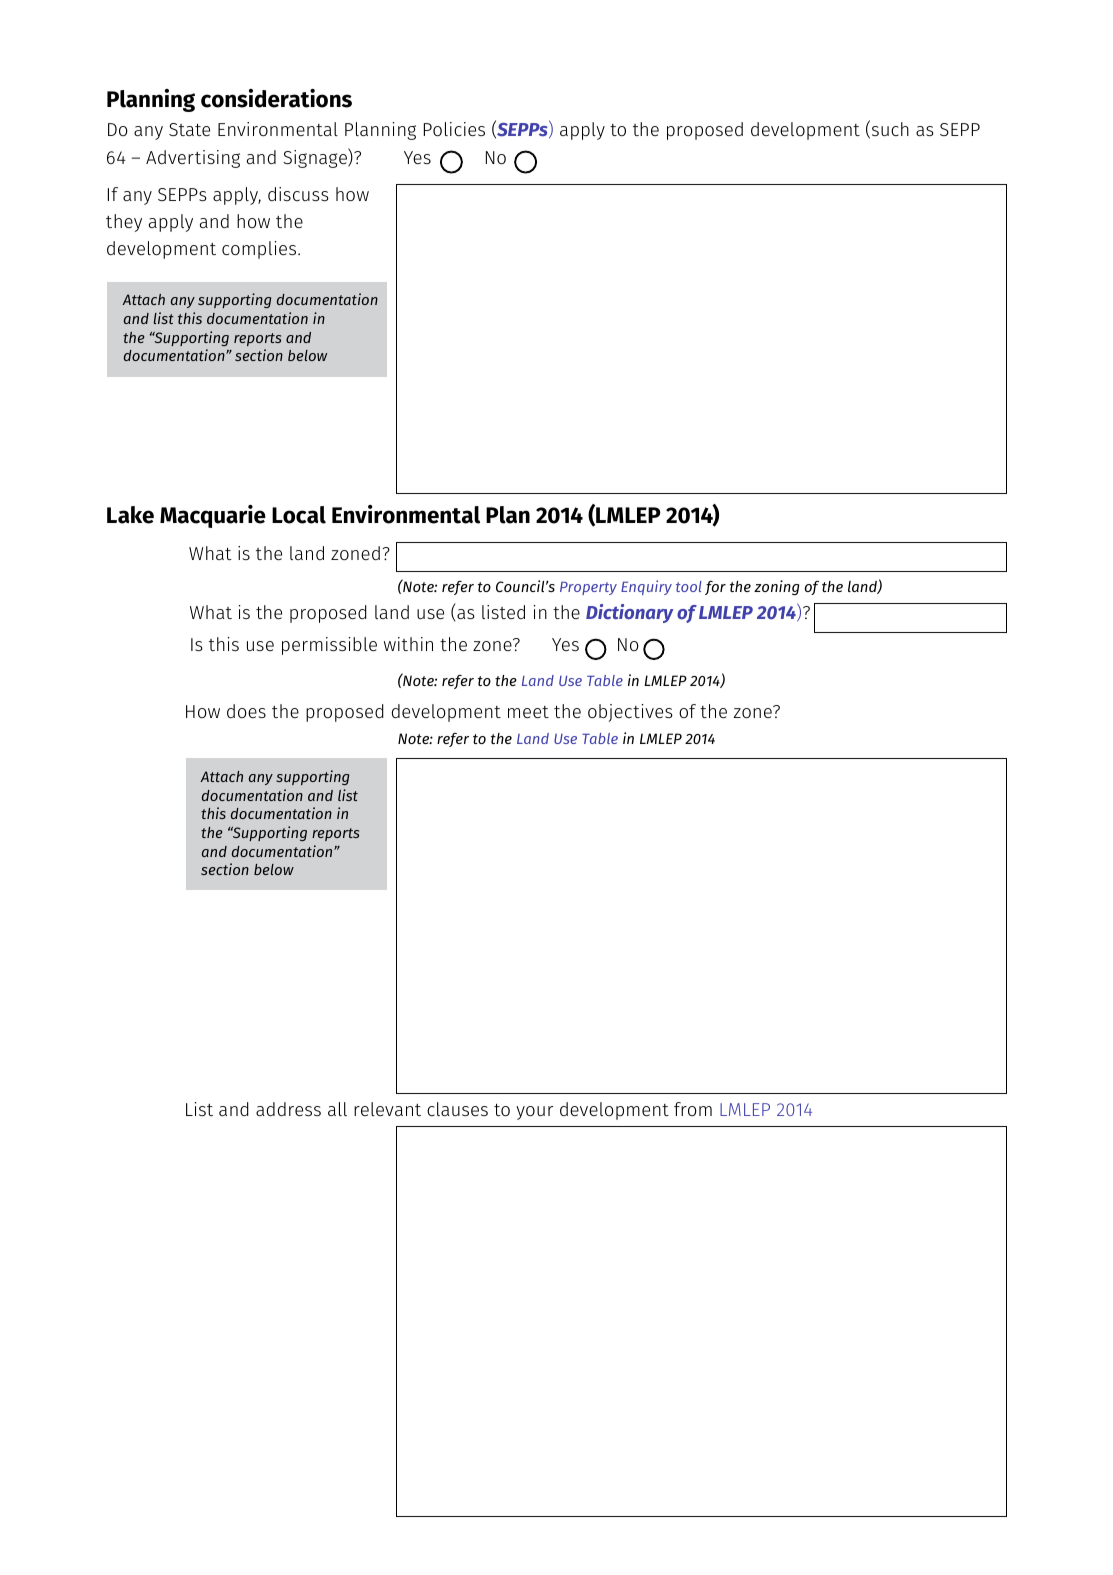  What do you see at coordinates (689, 586) in the screenshot?
I see `tool` at bounding box center [689, 586].
